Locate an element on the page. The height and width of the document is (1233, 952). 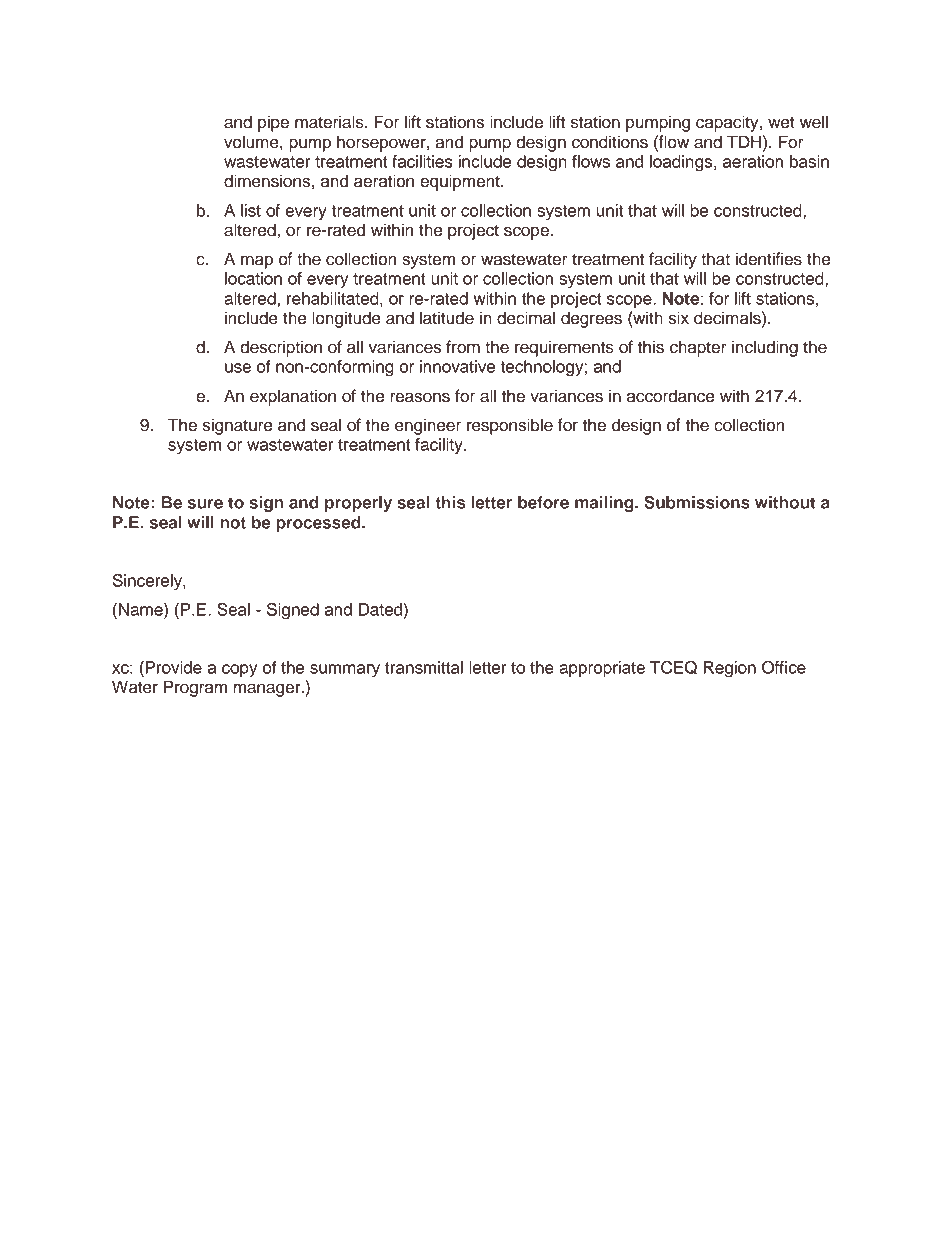
volume is located at coordinates (252, 142).
